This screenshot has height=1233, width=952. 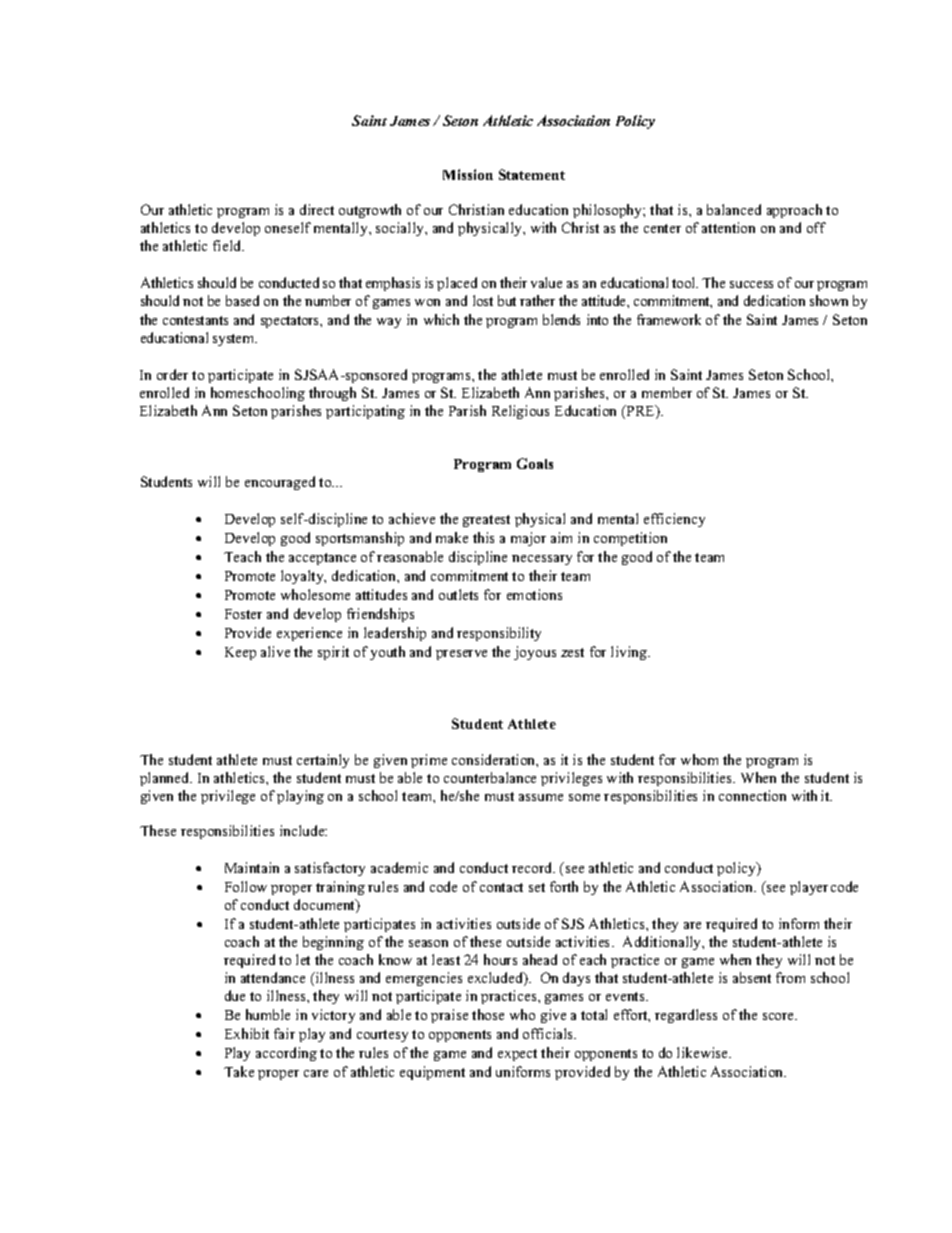 What do you see at coordinates (499, 634) in the screenshot?
I see `responsibility` at bounding box center [499, 634].
